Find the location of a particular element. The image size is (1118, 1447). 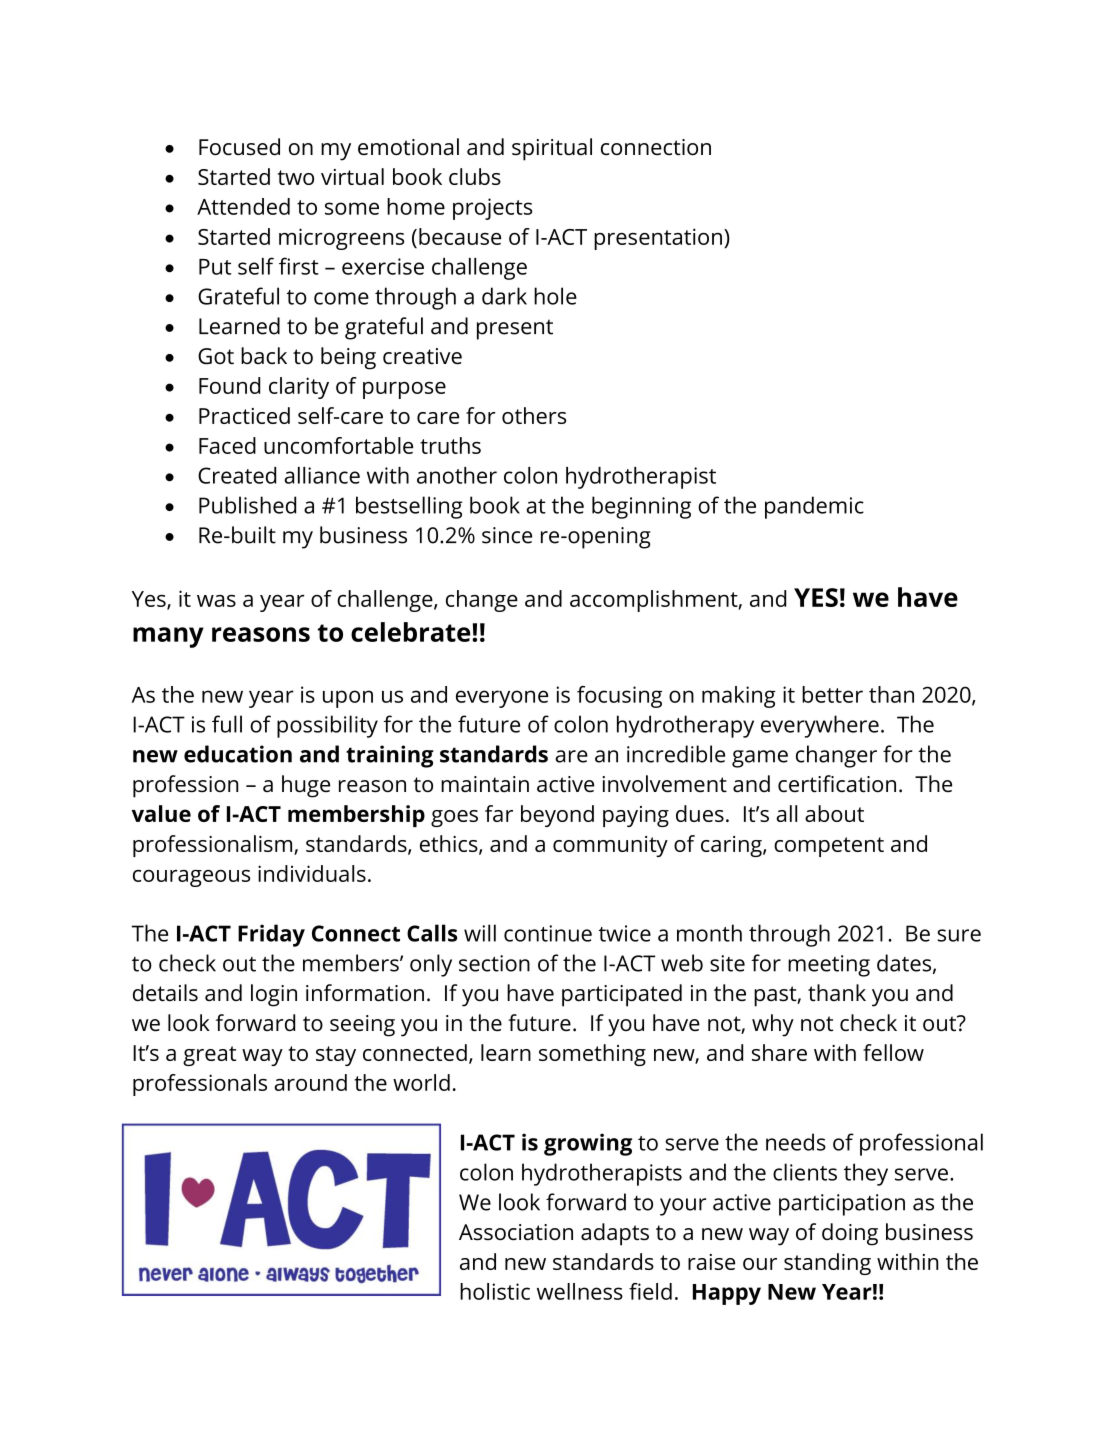

since is located at coordinates (507, 535).
